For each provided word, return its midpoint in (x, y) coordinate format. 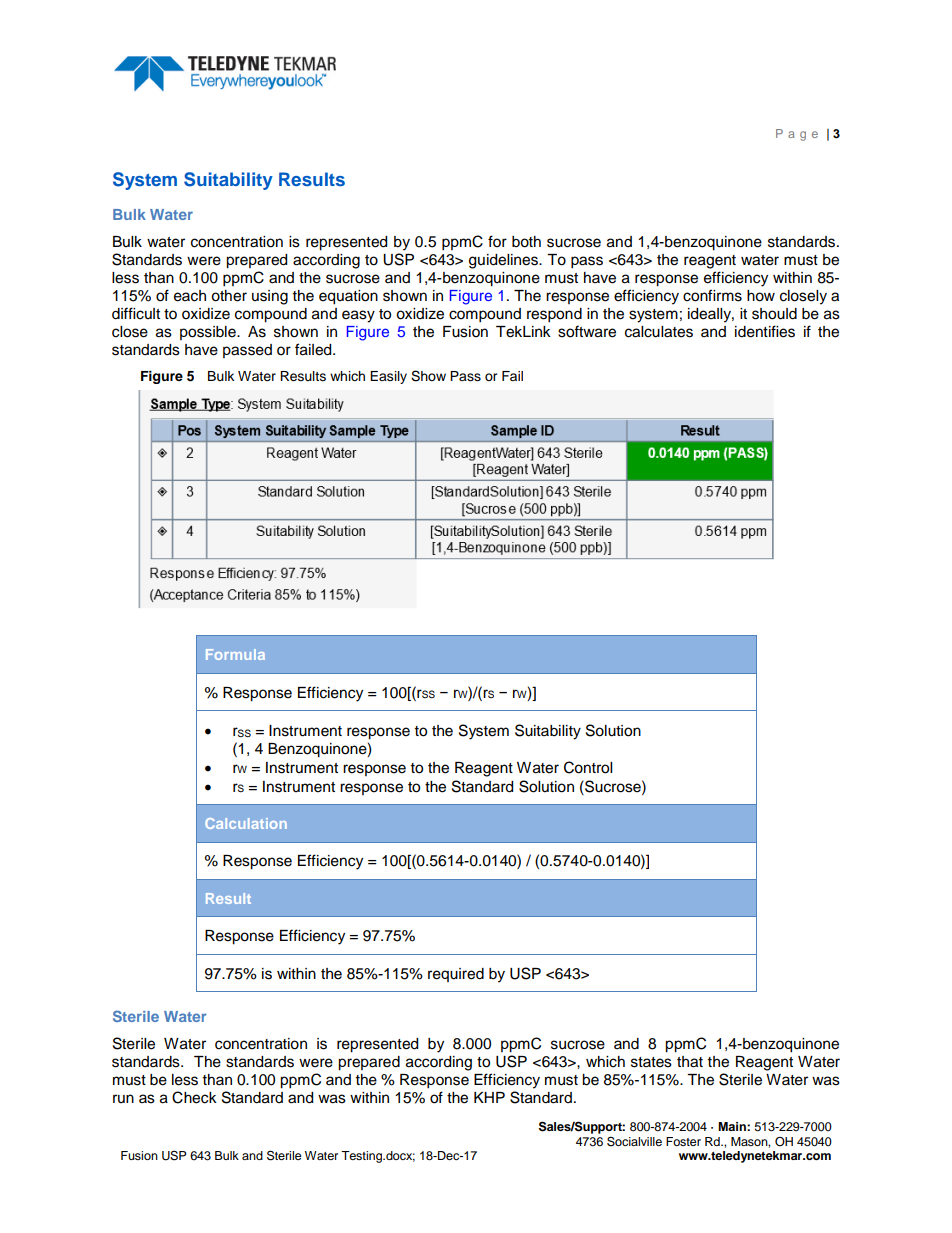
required (456, 975)
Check (194, 1097)
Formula (235, 654)
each (190, 296)
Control (588, 767)
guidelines (504, 261)
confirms (712, 295)
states (651, 1062)
